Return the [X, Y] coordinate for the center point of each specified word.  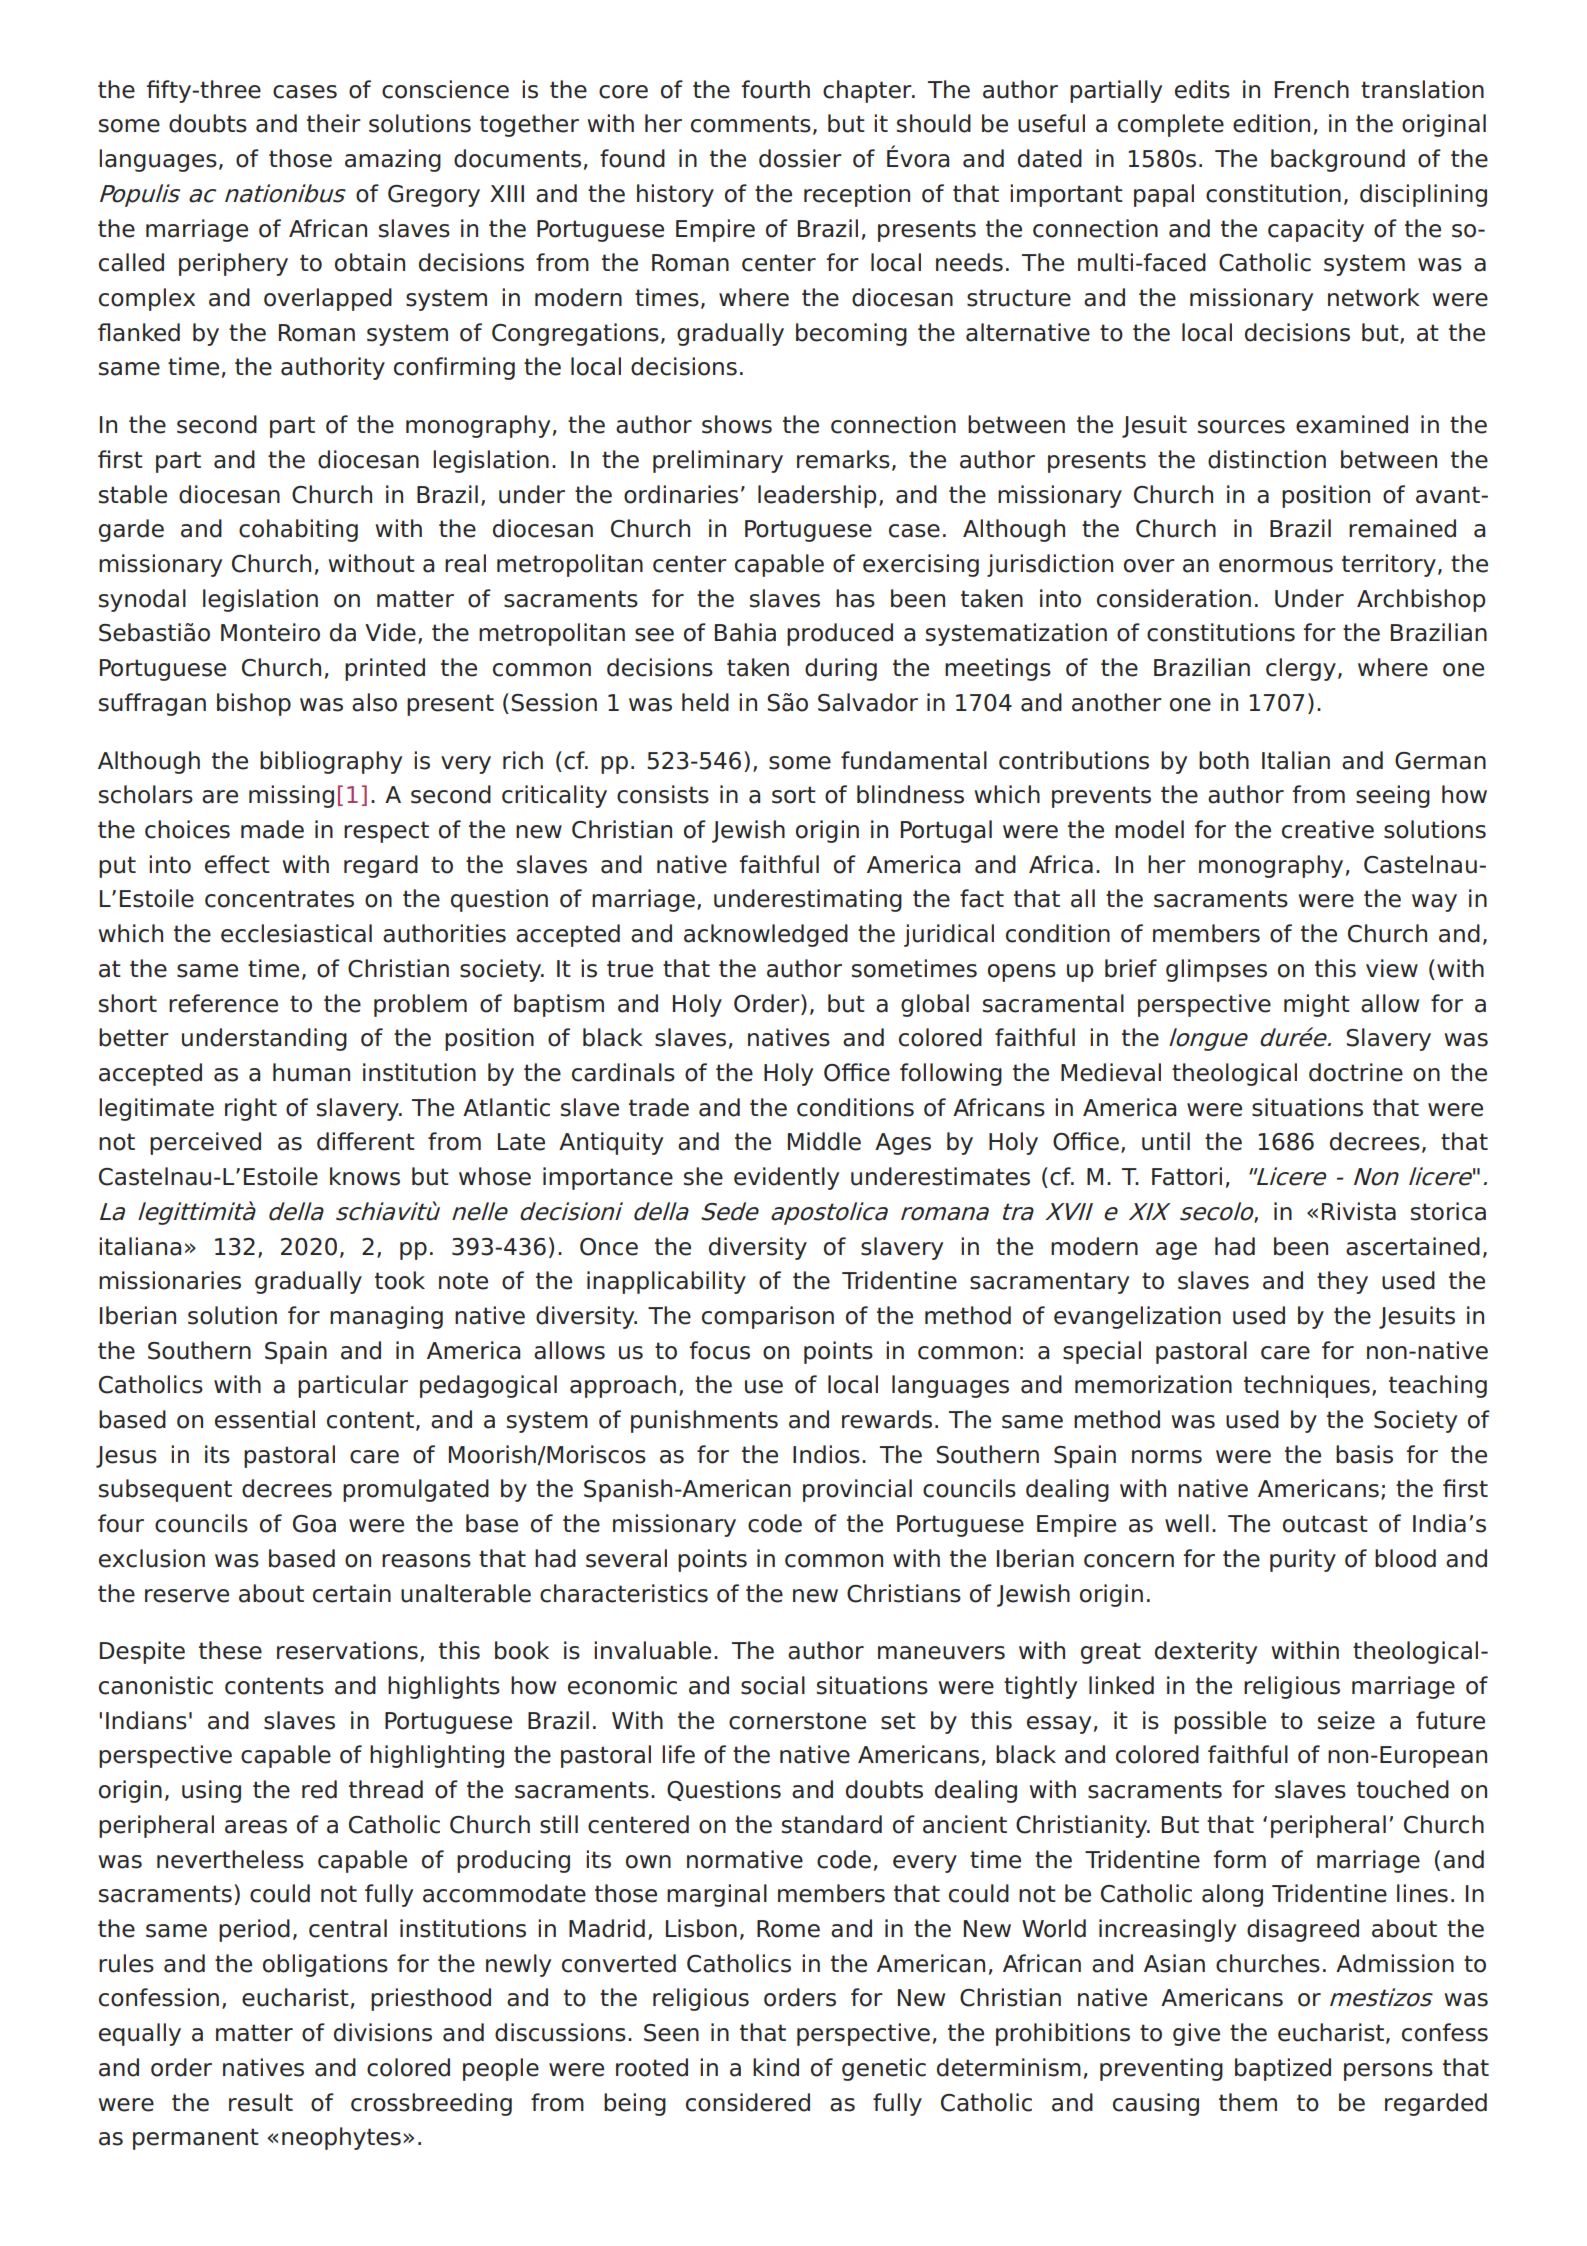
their [334, 123]
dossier [800, 158]
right [251, 1109]
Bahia [745, 632]
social [773, 1685]
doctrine [1356, 1072]
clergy [1301, 669]
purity [1303, 1560]
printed [385, 669]
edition [1271, 123]
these [230, 1650]
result [261, 2102]
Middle [824, 1141]
